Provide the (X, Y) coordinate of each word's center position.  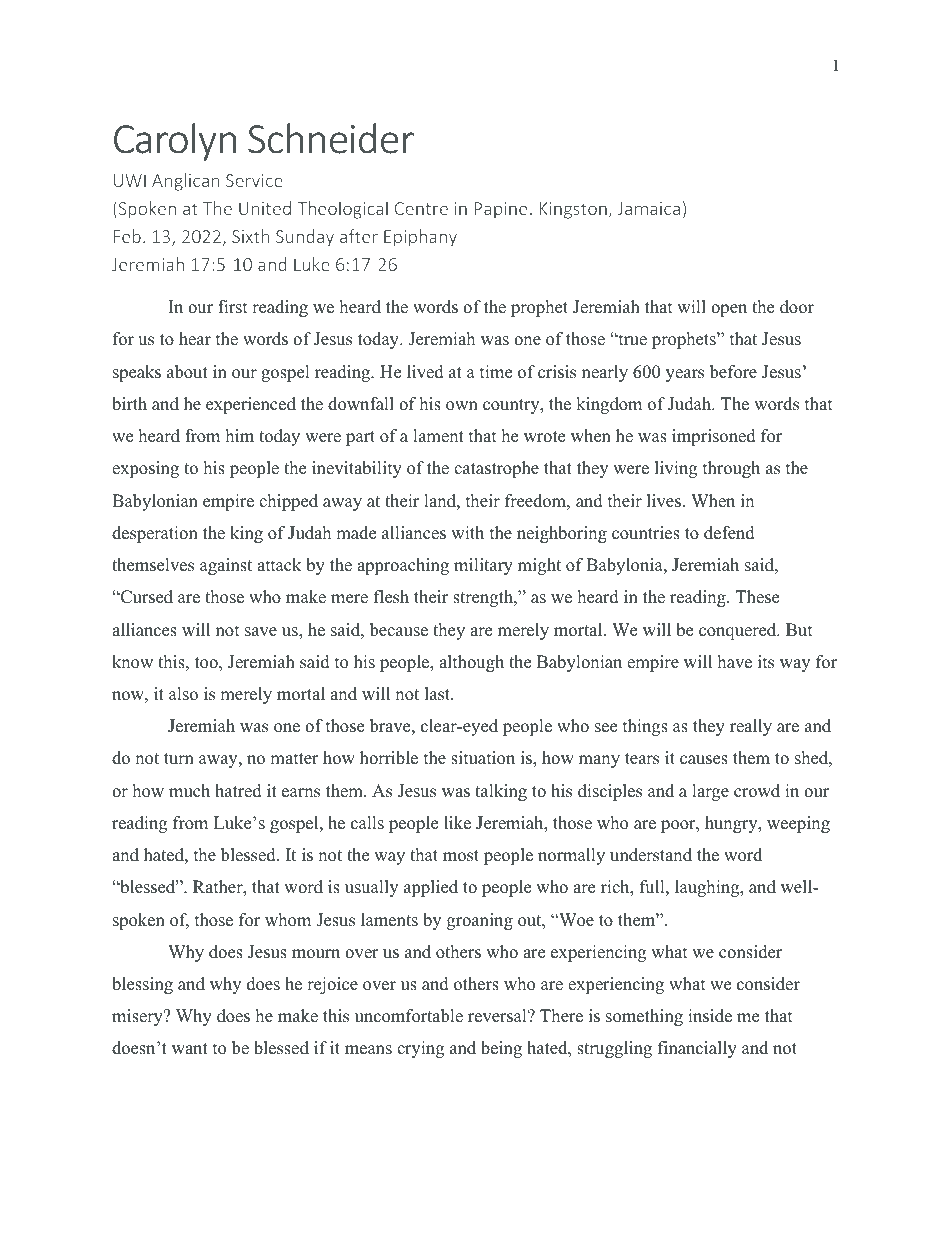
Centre (421, 208)
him (240, 435)
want (190, 1048)
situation (483, 758)
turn (179, 759)
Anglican (186, 182)
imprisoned (714, 437)
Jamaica (649, 208)
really (751, 727)
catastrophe (496, 469)
